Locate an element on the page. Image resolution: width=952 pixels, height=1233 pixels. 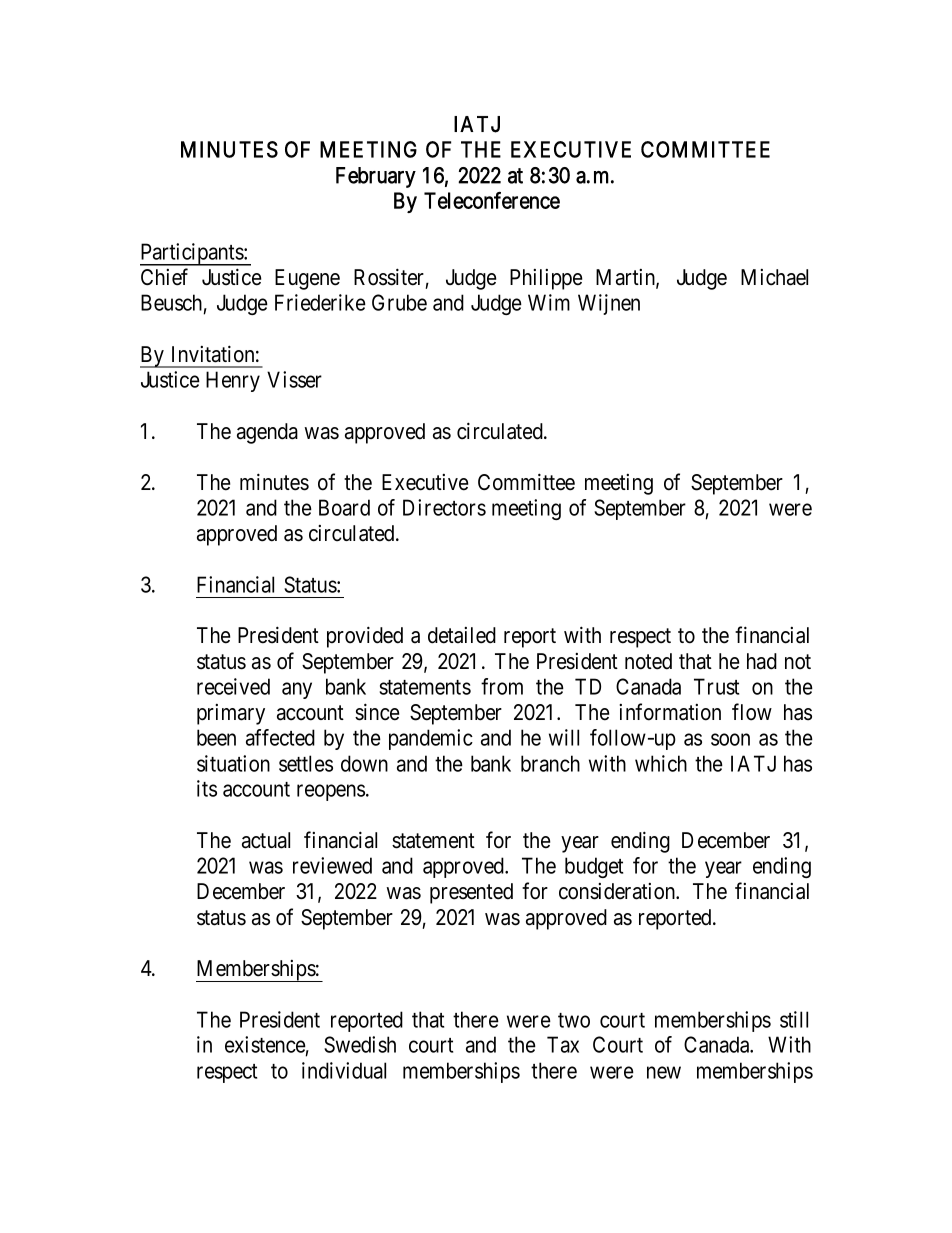
still is located at coordinates (794, 1019).
